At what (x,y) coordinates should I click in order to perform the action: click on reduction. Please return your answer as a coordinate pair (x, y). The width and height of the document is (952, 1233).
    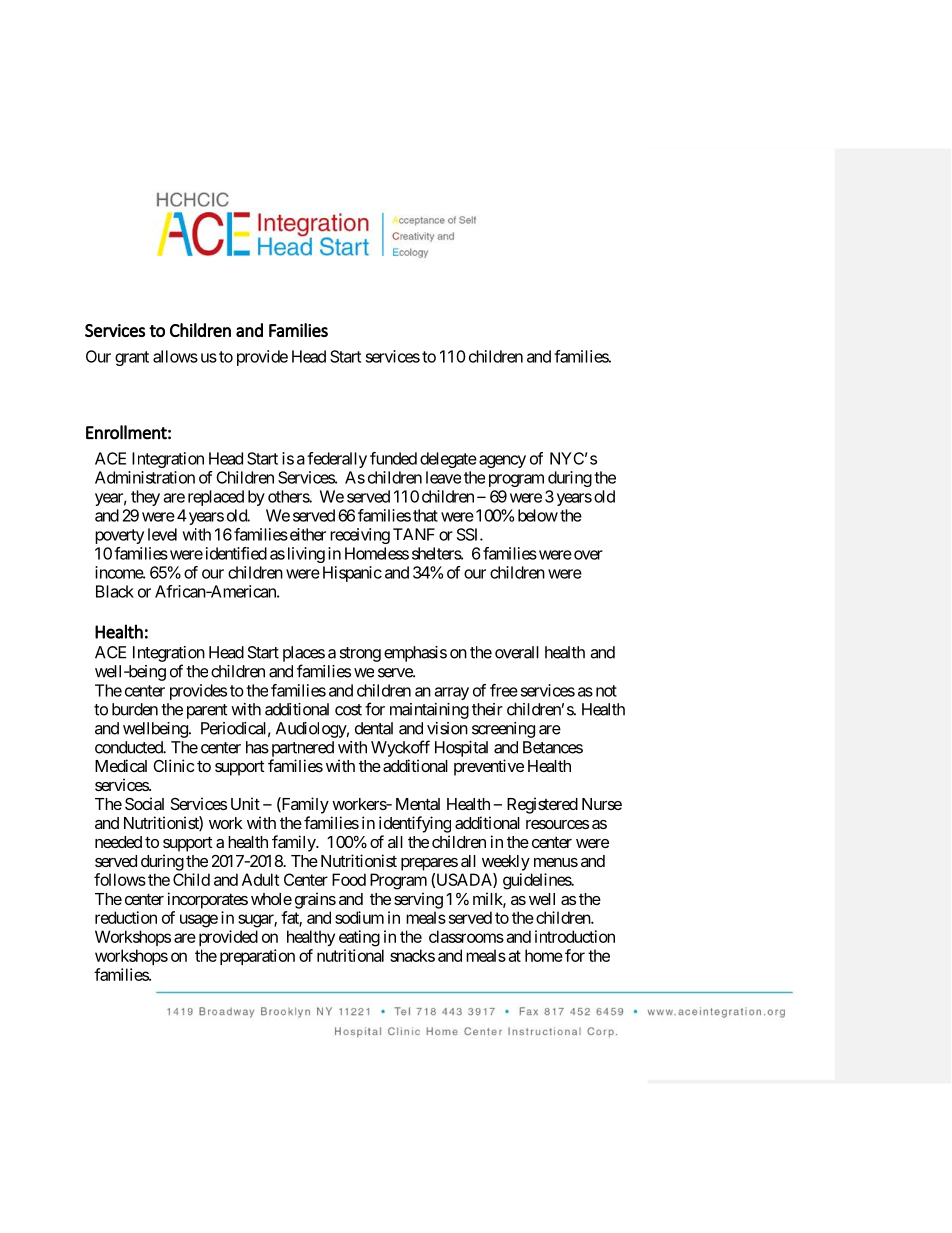
    Looking at the image, I should click on (126, 917).
